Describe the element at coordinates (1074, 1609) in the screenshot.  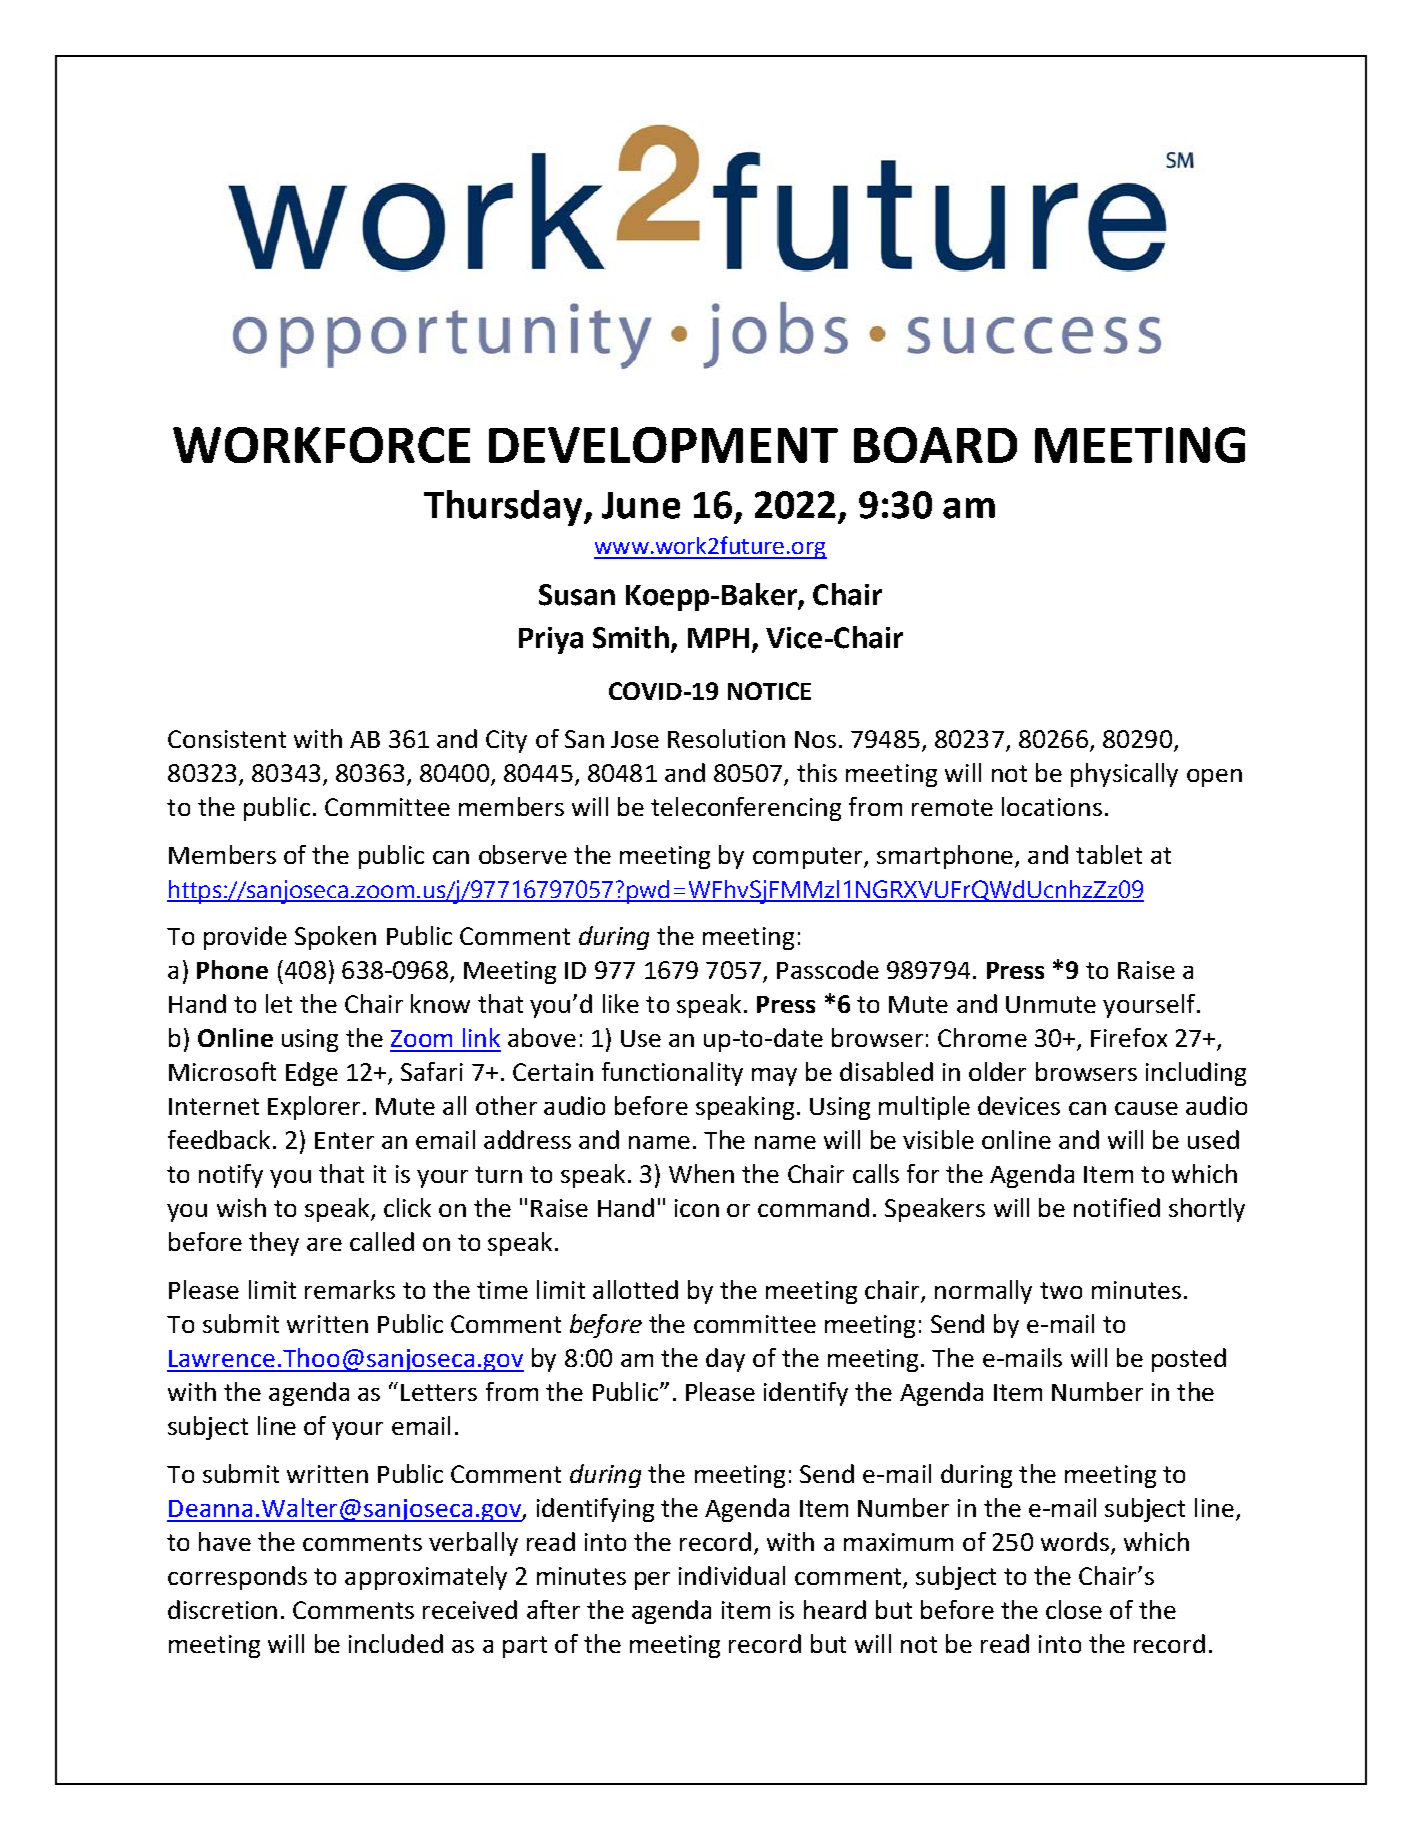
I see `close` at that location.
